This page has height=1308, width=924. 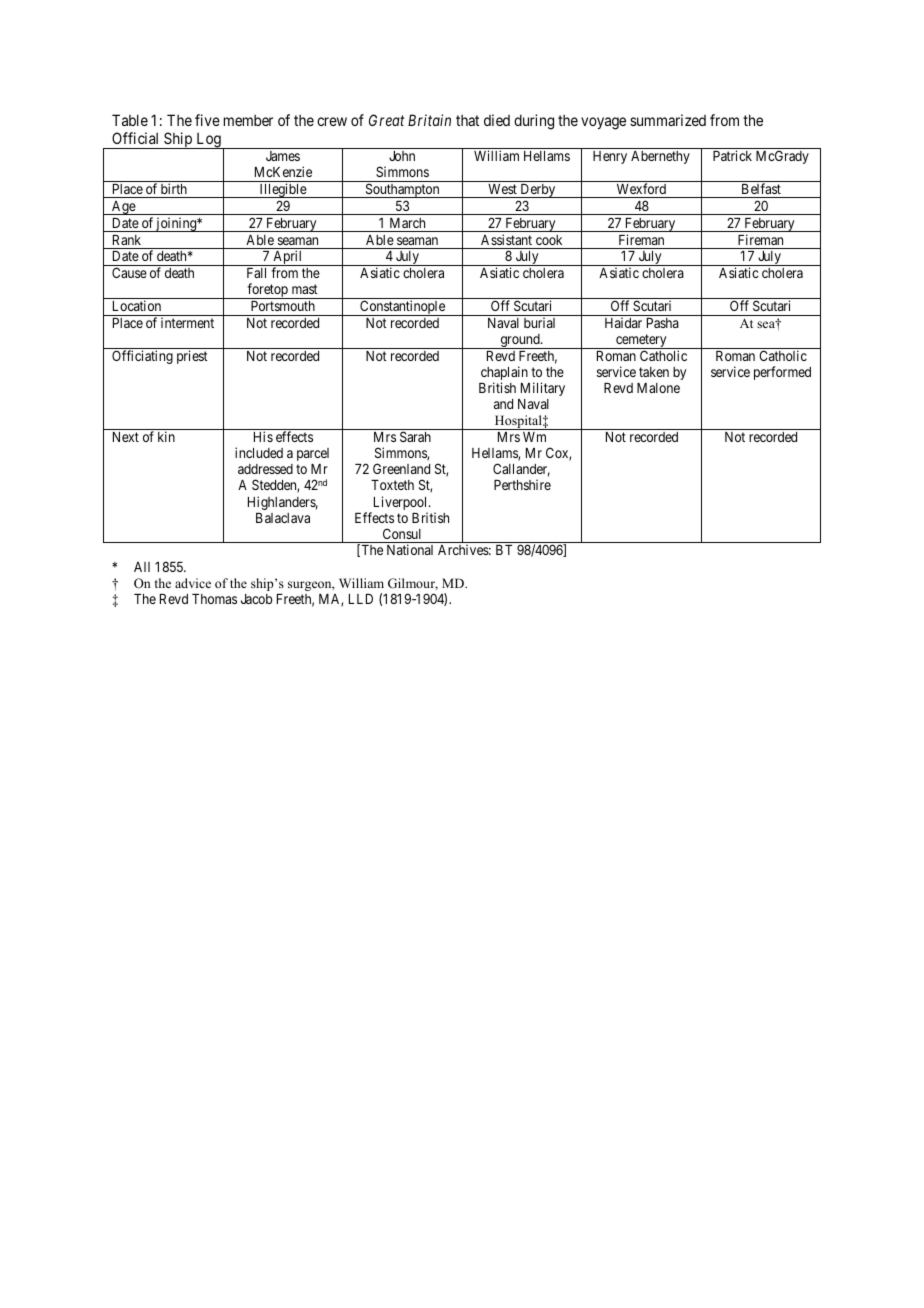 What do you see at coordinates (192, 357) in the page?
I see `priest` at bounding box center [192, 357].
